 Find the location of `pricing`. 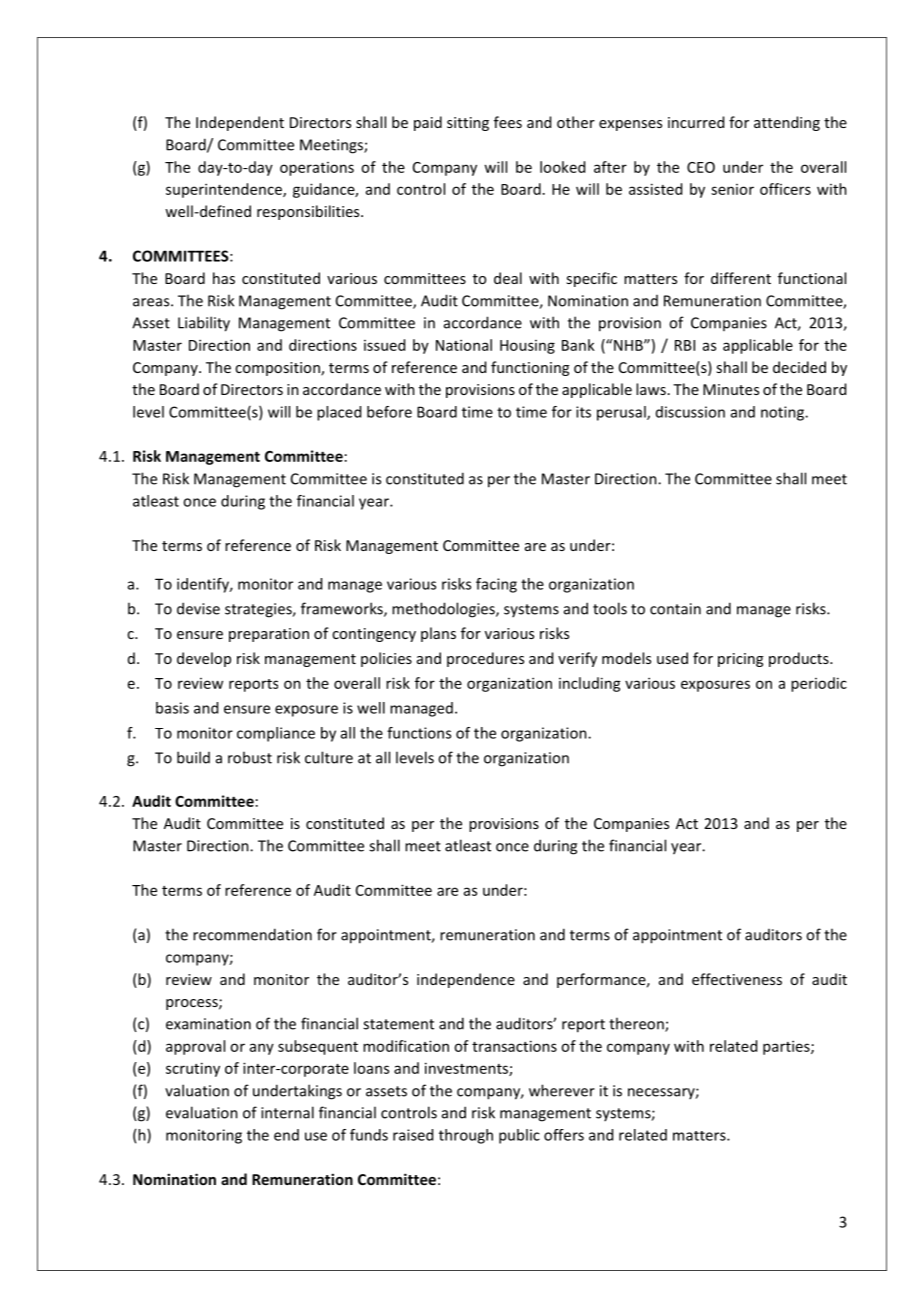

pricing is located at coordinates (740, 660).
